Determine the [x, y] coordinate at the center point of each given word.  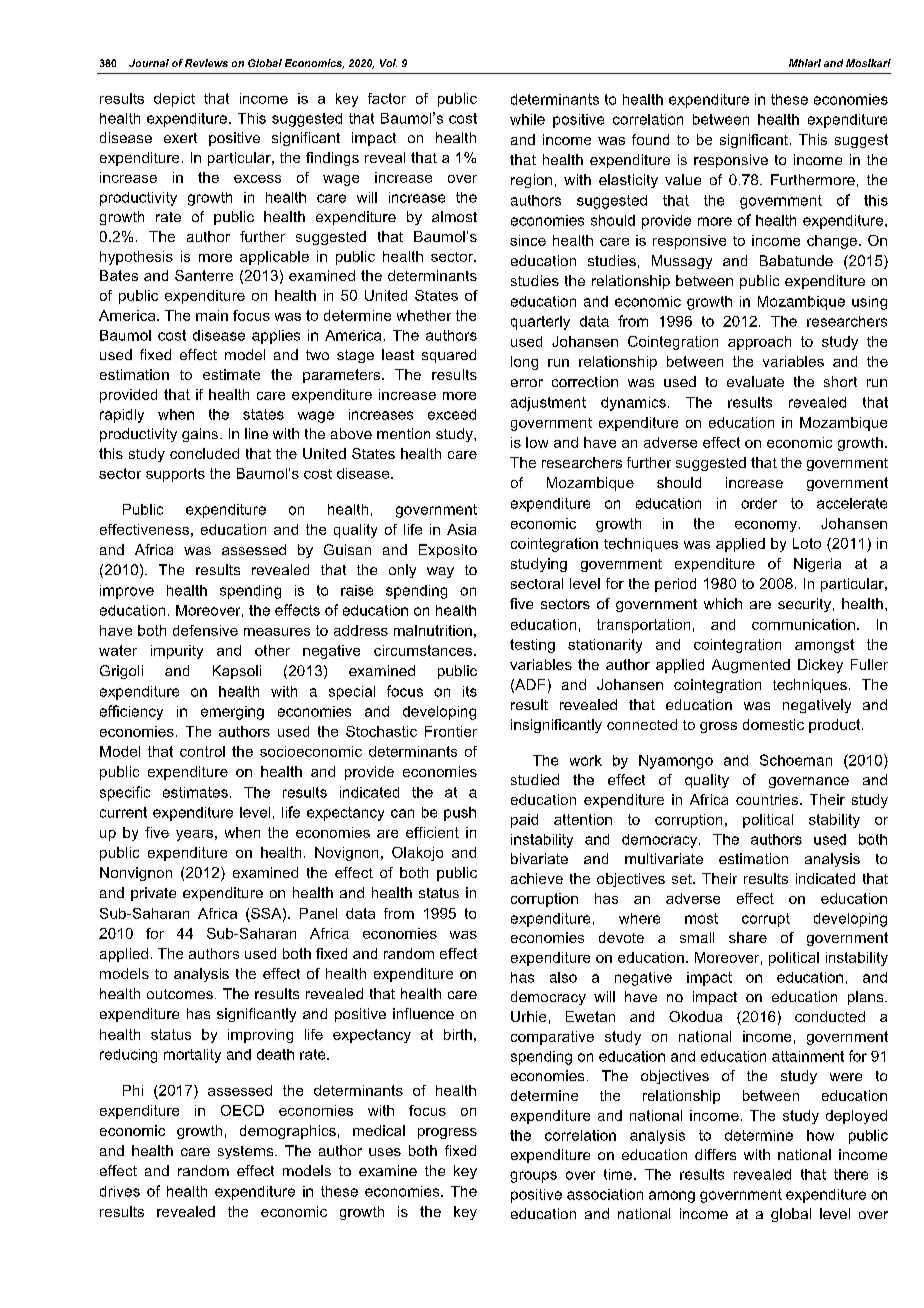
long [524, 363]
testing [532, 646]
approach [759, 343]
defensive [205, 630]
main [212, 315]
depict [174, 100]
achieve [537, 878]
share [748, 937]
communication [803, 624]
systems [247, 1152]
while [527, 119]
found [650, 139]
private [153, 894]
